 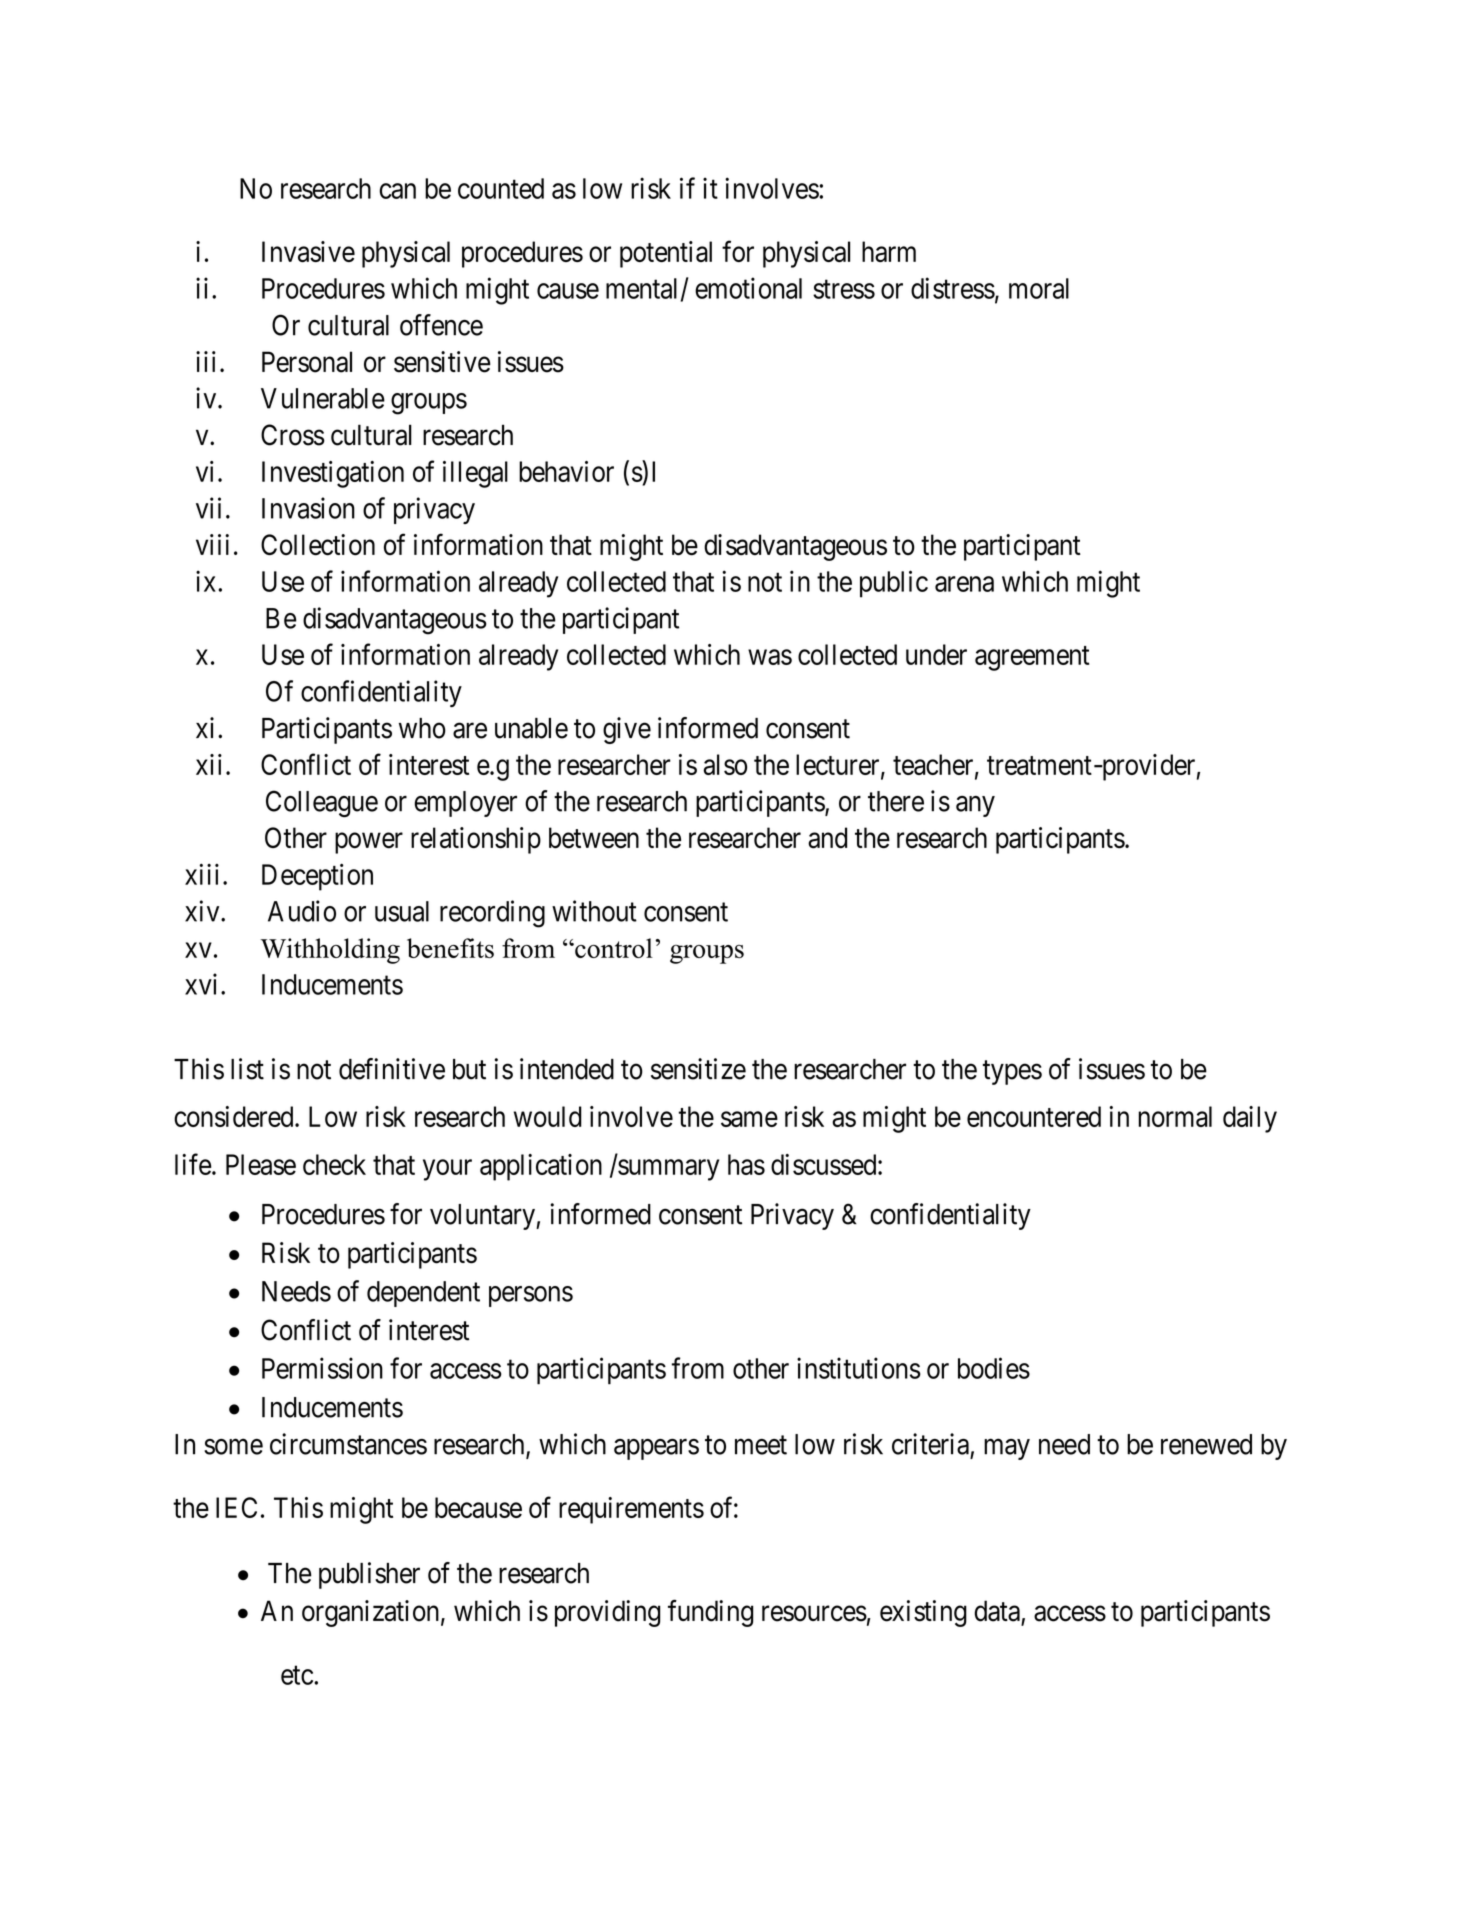 I want to click on Invasive, so click(x=308, y=251).
